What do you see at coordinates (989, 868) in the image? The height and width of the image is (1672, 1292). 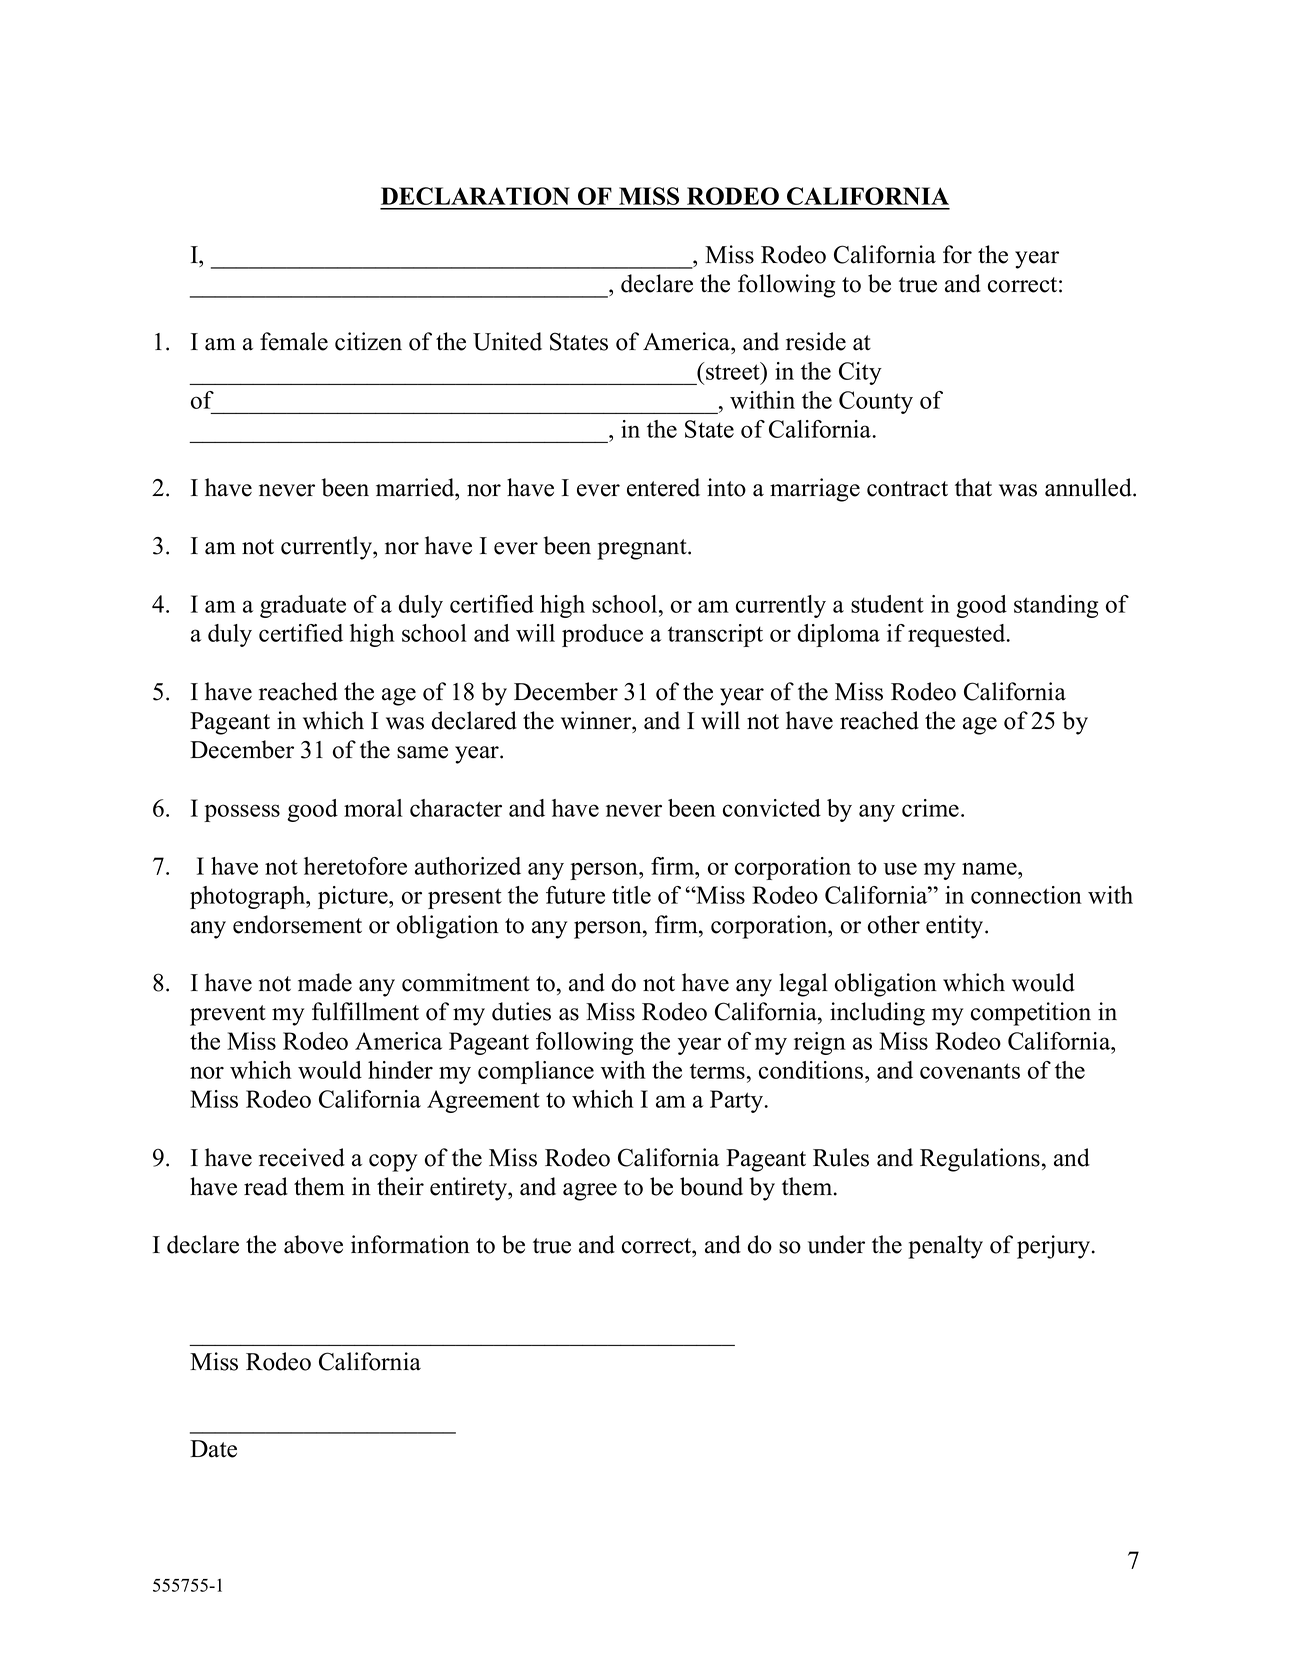 I see `name` at bounding box center [989, 868].
